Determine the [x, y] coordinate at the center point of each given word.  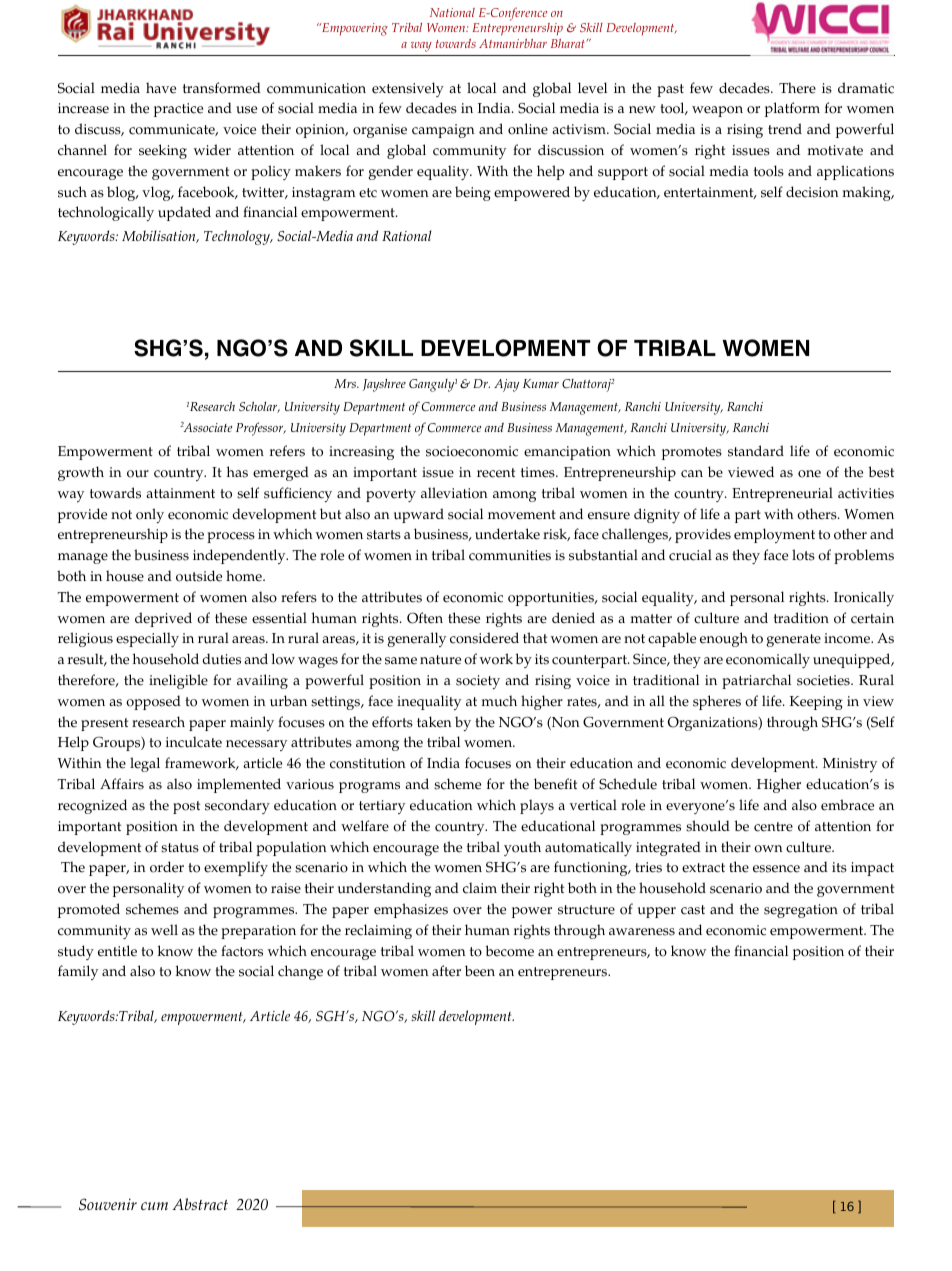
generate [793, 640]
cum [154, 1206]
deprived [163, 619]
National [452, 12]
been [480, 971]
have [161, 88]
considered [484, 638]
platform [792, 109]
